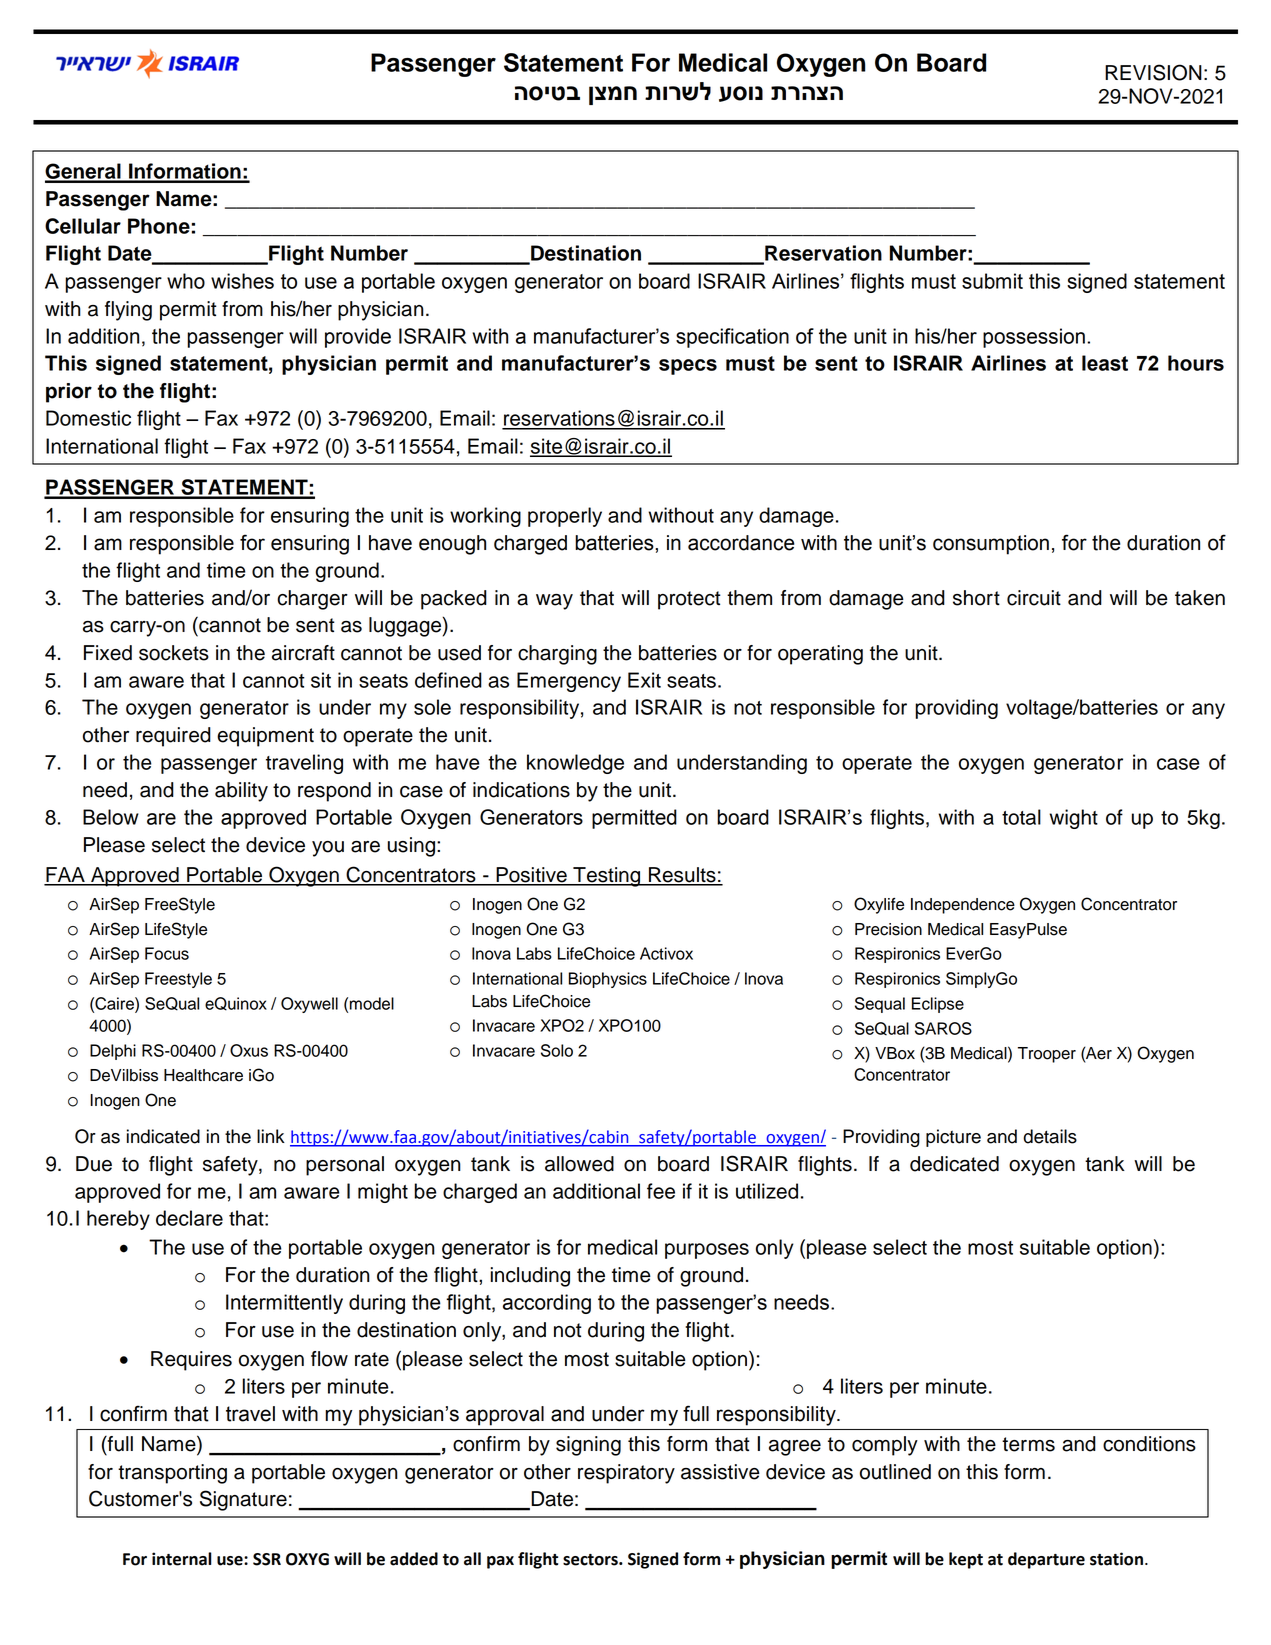 This document has height=1645, width=1271. Describe the element at coordinates (607, 877) in the document. I see `Testing` at that location.
